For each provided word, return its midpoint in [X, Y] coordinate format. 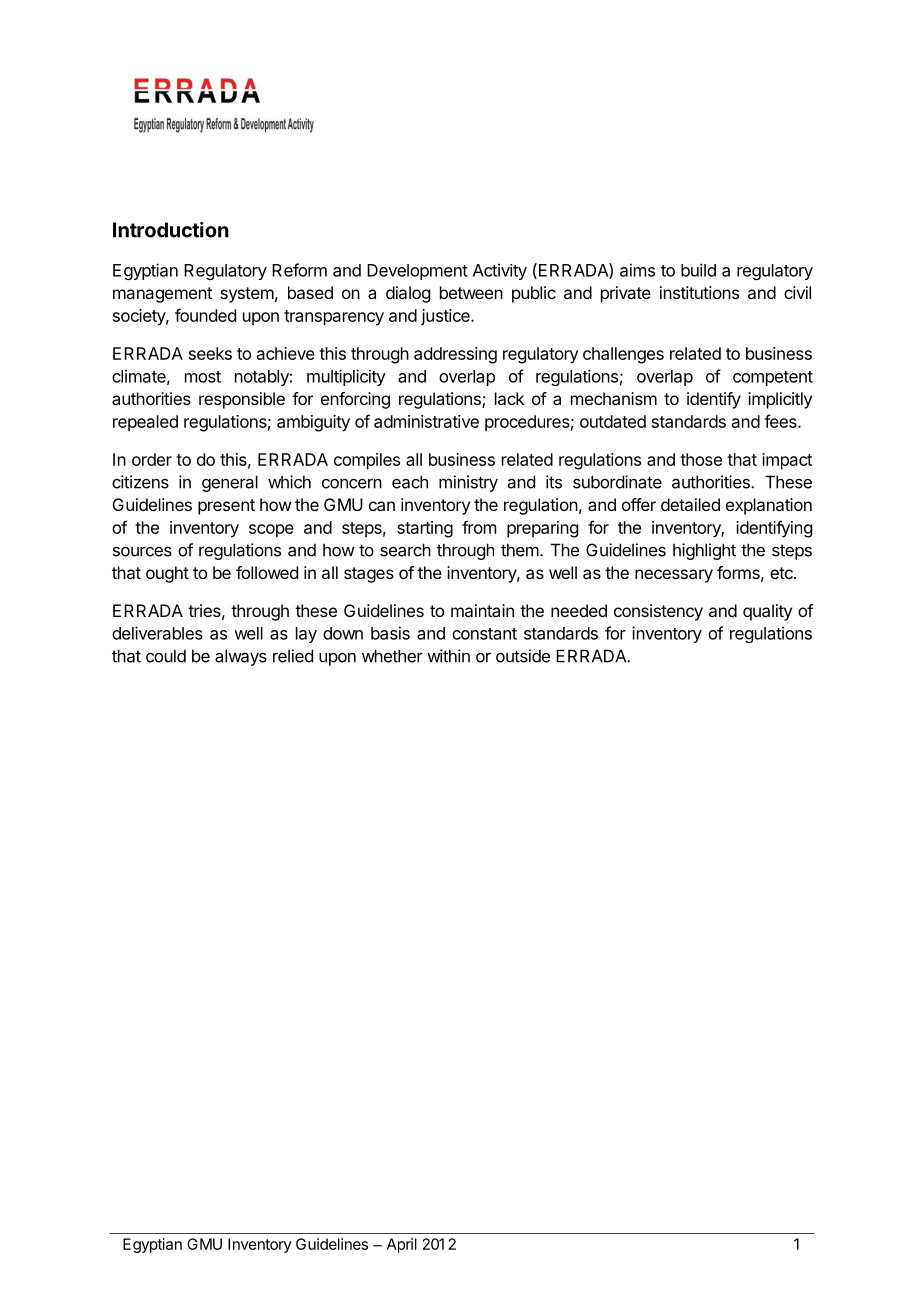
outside [523, 656]
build [698, 270]
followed [267, 572]
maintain [482, 610]
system [247, 295]
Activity [500, 271]
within [448, 656]
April [402, 1245]
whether [392, 656]
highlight [704, 551]
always [241, 657]
